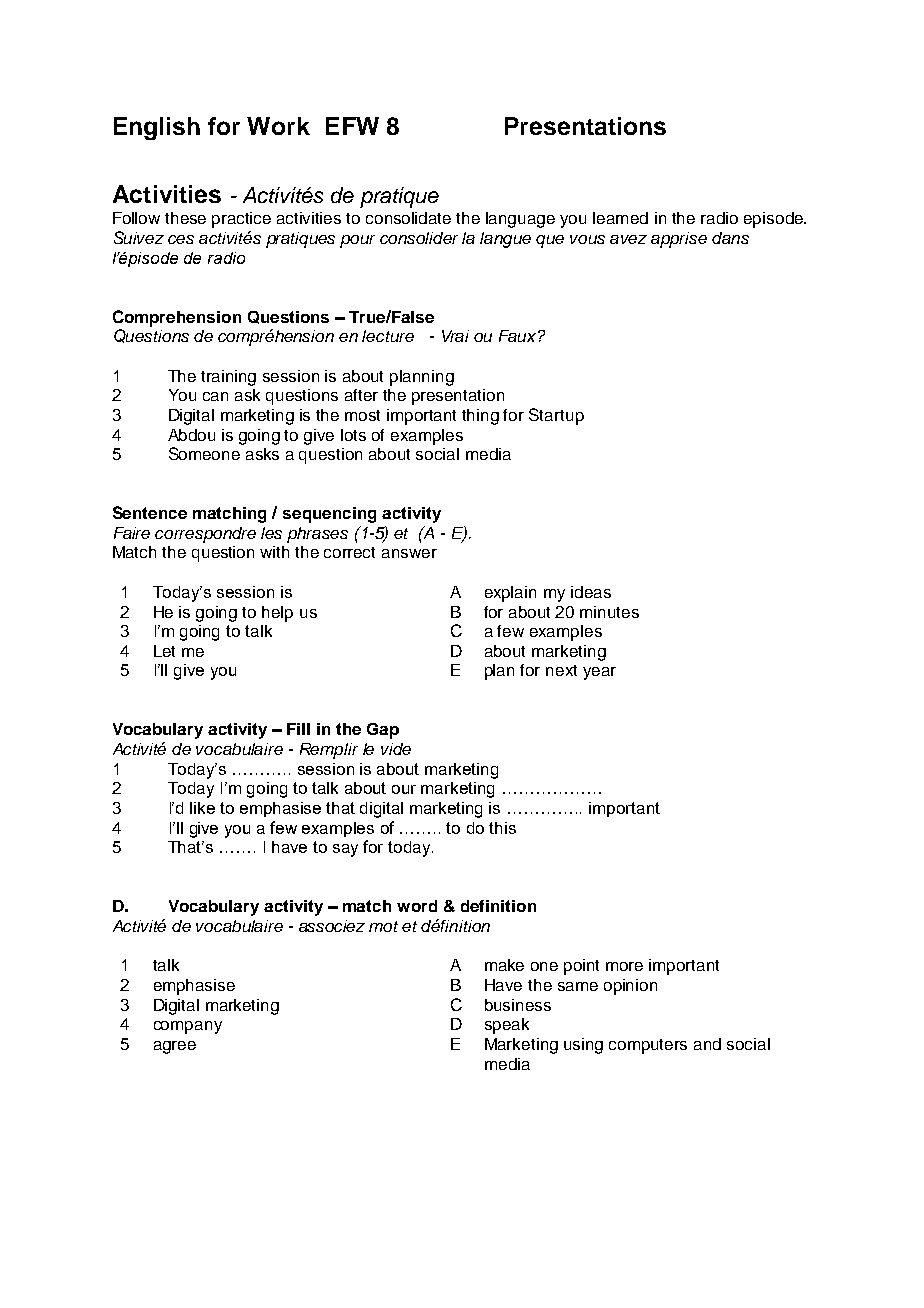 The image size is (924, 1308). What do you see at coordinates (648, 1046) in the screenshot?
I see `computers` at bounding box center [648, 1046].
